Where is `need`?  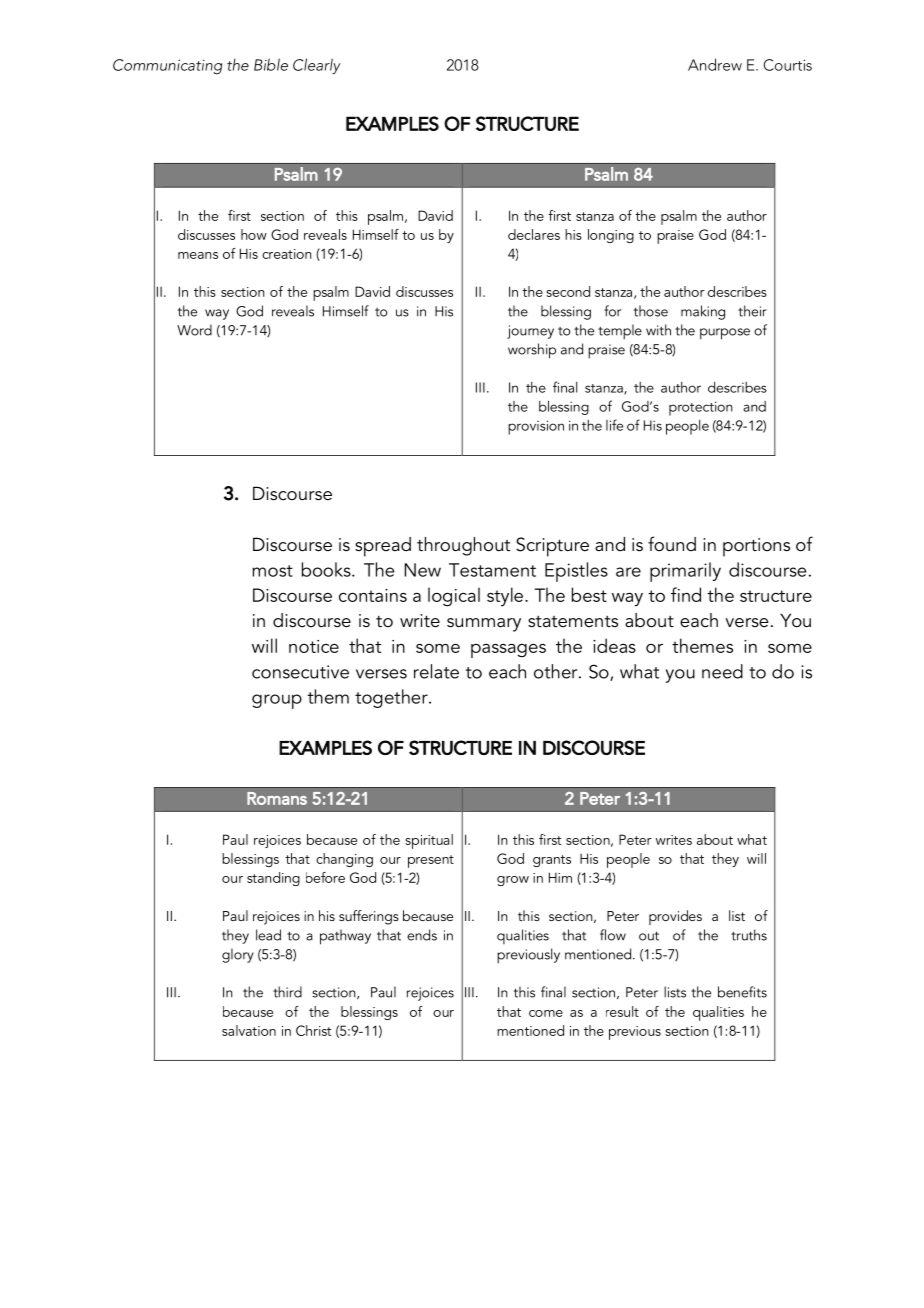 need is located at coordinates (722, 671).
